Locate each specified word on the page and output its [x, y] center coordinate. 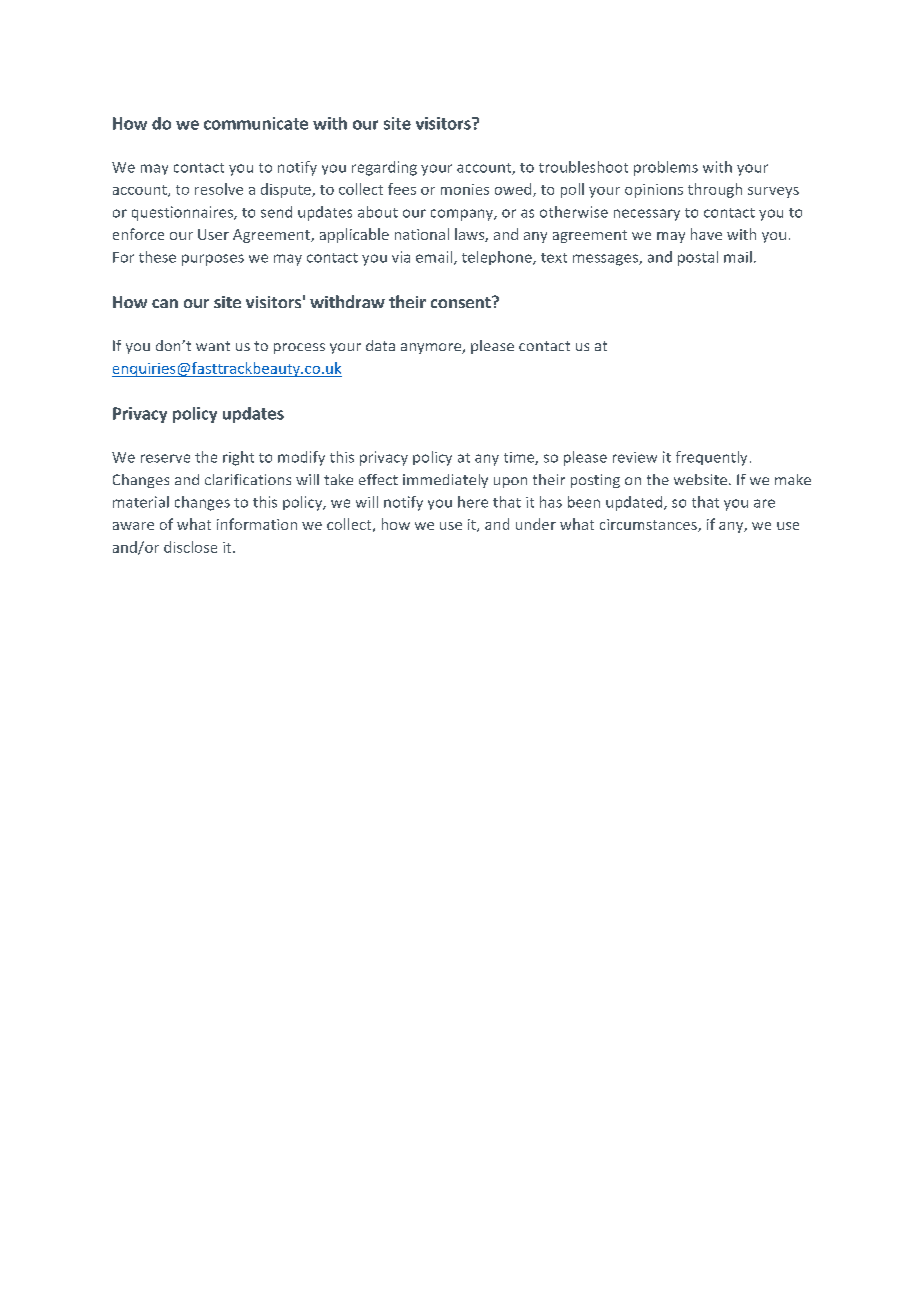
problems [666, 168]
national [422, 234]
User [213, 234]
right [238, 458]
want [213, 346]
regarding [384, 168]
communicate [256, 123]
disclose [190, 547]
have [706, 234]
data [380, 345]
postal [698, 258]
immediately [445, 481]
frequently [711, 458]
